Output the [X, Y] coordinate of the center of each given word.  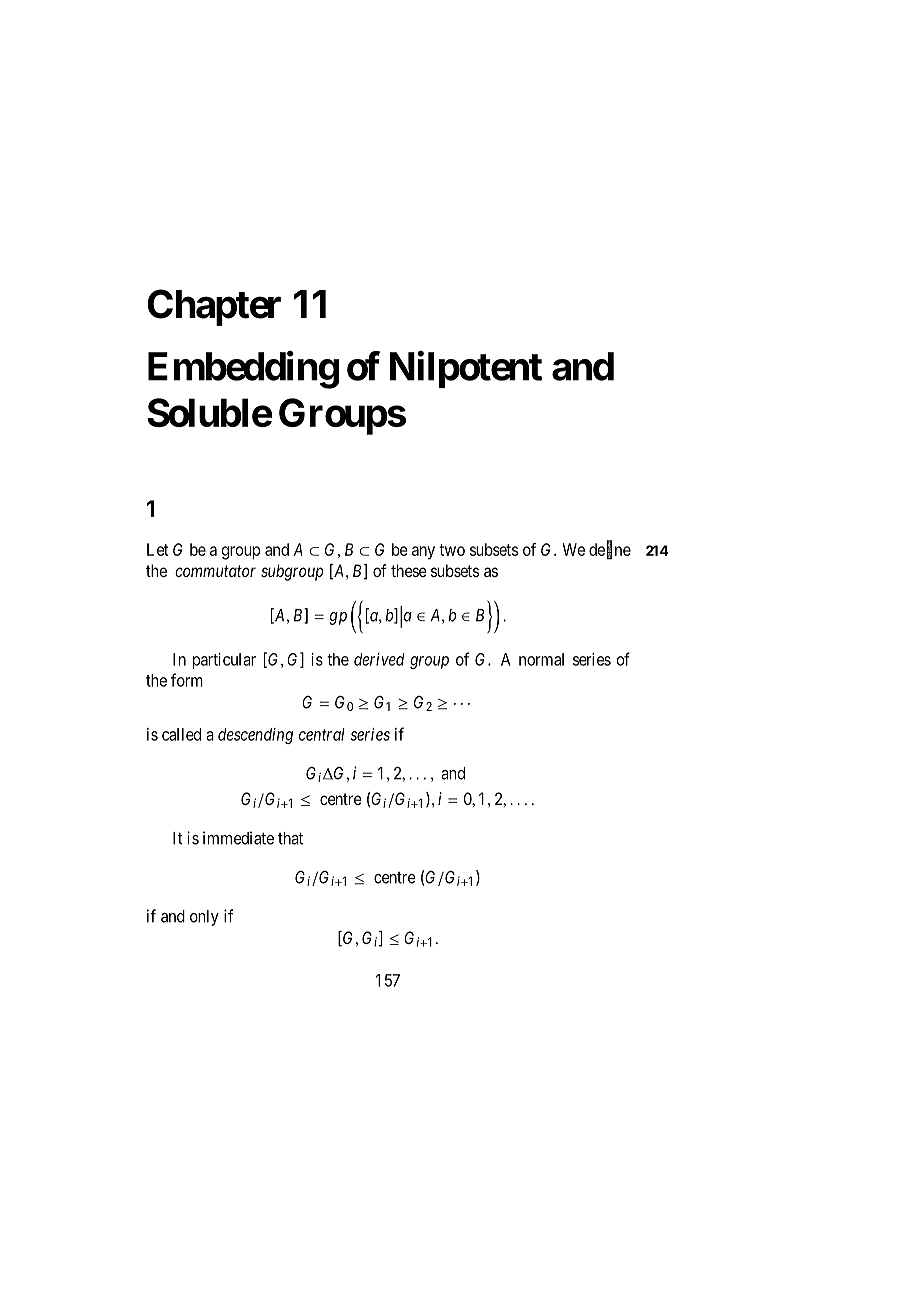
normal [541, 659]
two [452, 550]
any [423, 553]
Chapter [214, 307]
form [187, 680]
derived [379, 659]
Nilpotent [466, 369]
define [610, 550]
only [204, 918]
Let [158, 549]
